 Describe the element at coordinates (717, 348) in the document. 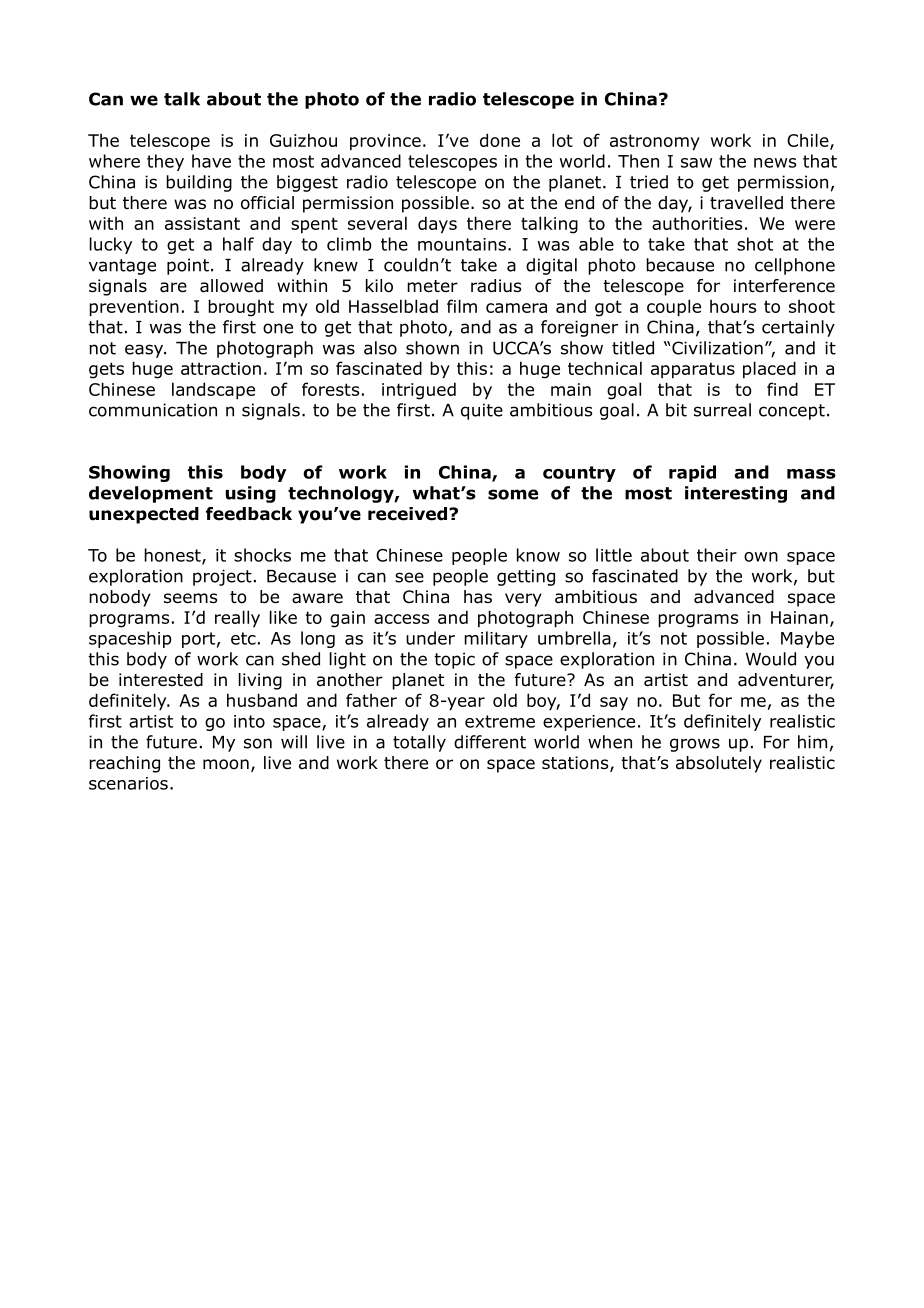

I see `Civilization` at that location.
